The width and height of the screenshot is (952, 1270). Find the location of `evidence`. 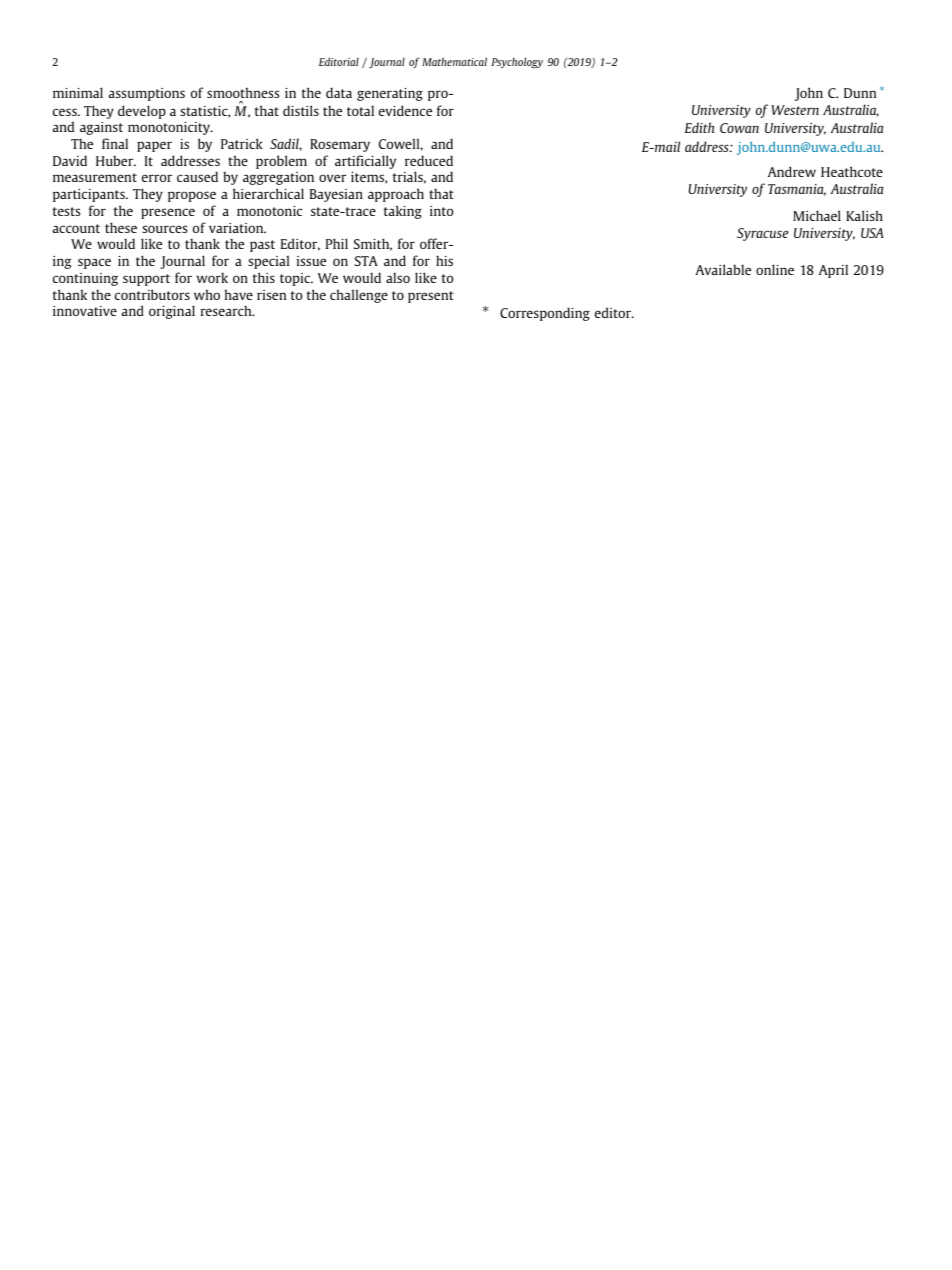

evidence is located at coordinates (405, 110).
